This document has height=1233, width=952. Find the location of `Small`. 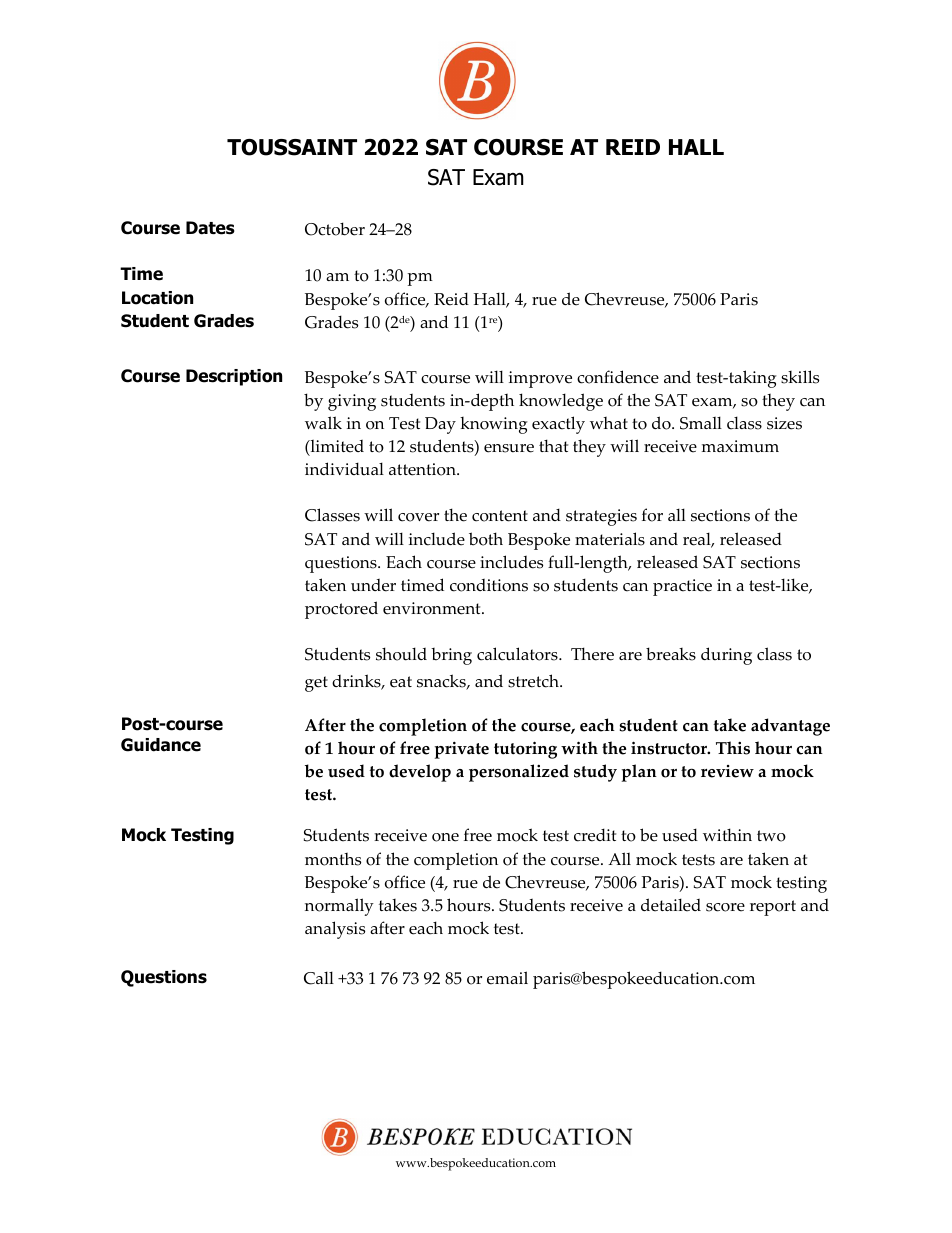

Small is located at coordinates (701, 423).
